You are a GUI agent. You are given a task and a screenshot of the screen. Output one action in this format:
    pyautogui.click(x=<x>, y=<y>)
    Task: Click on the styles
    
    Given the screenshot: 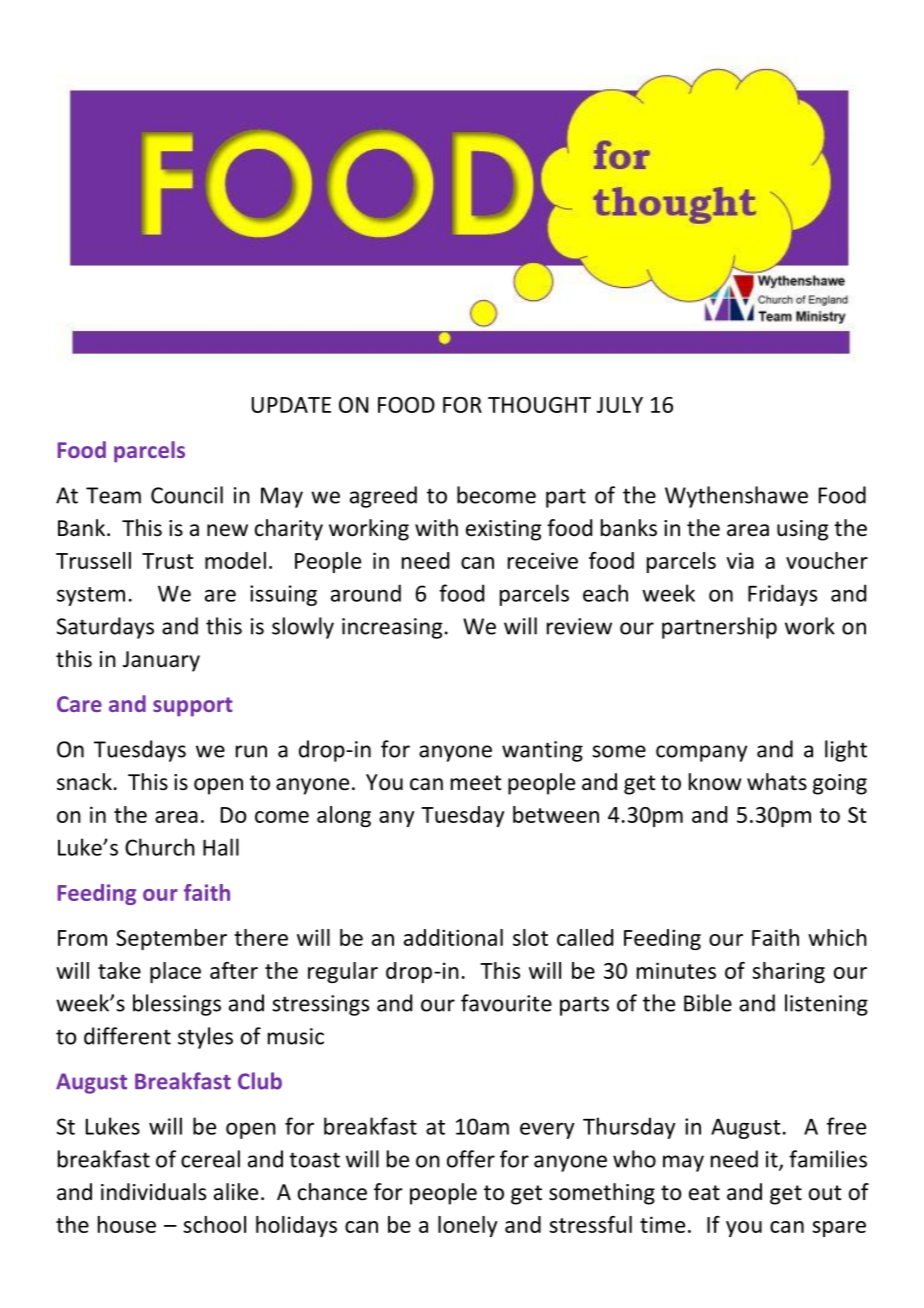 What is the action you would take?
    pyautogui.click(x=205, y=1038)
